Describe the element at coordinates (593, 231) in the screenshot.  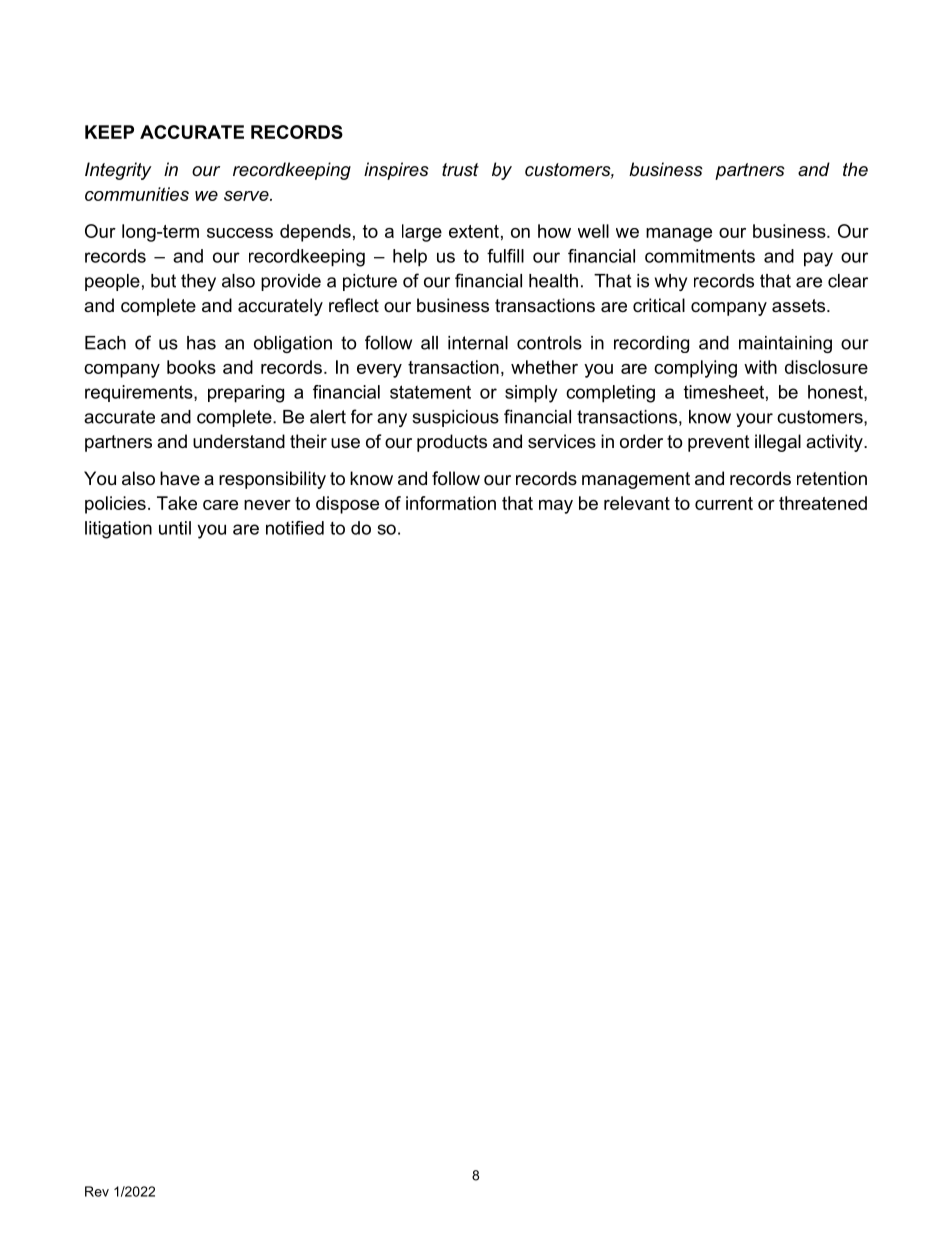
I see `well` at that location.
